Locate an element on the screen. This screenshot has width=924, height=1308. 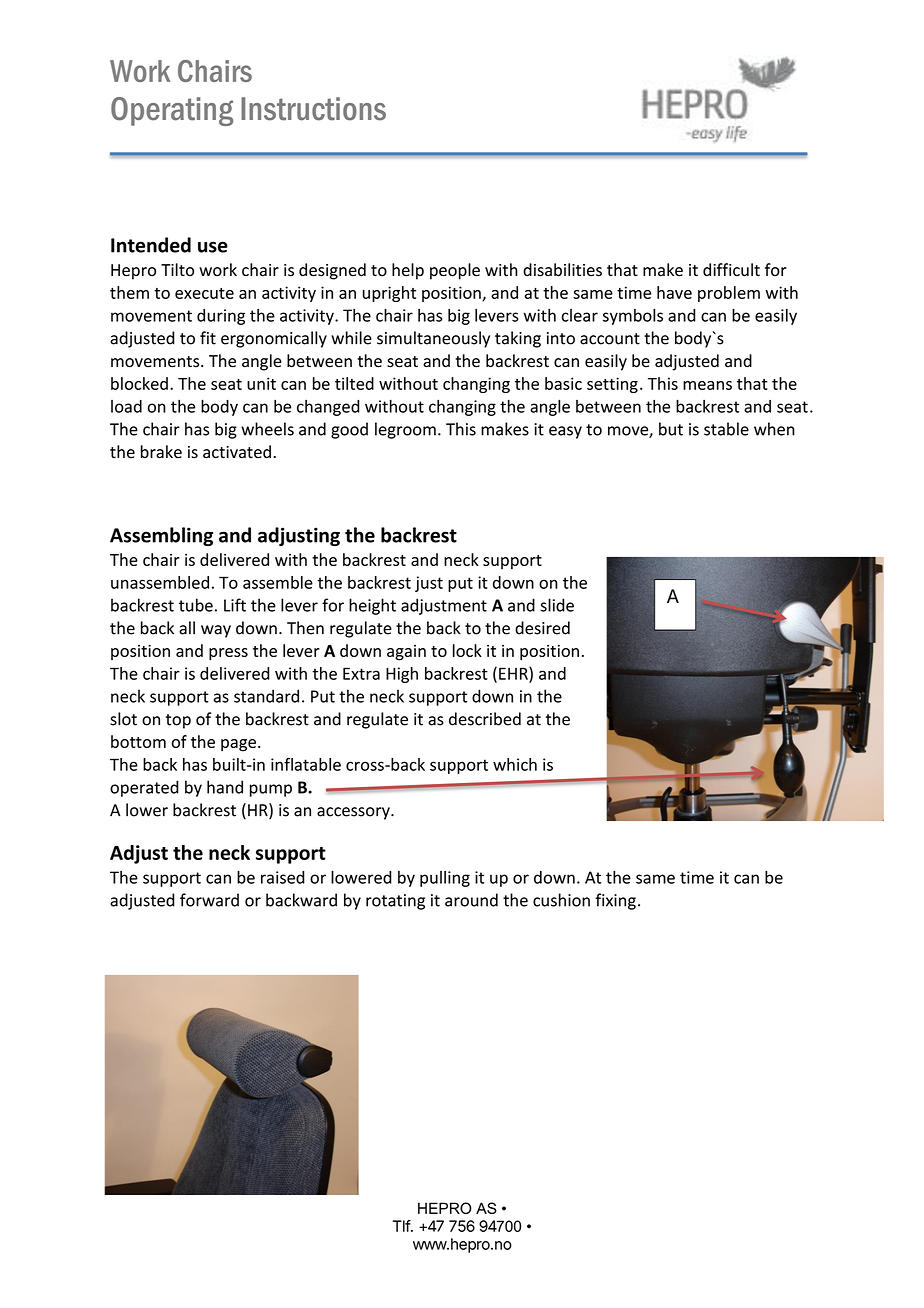
pulling is located at coordinates (445, 879).
